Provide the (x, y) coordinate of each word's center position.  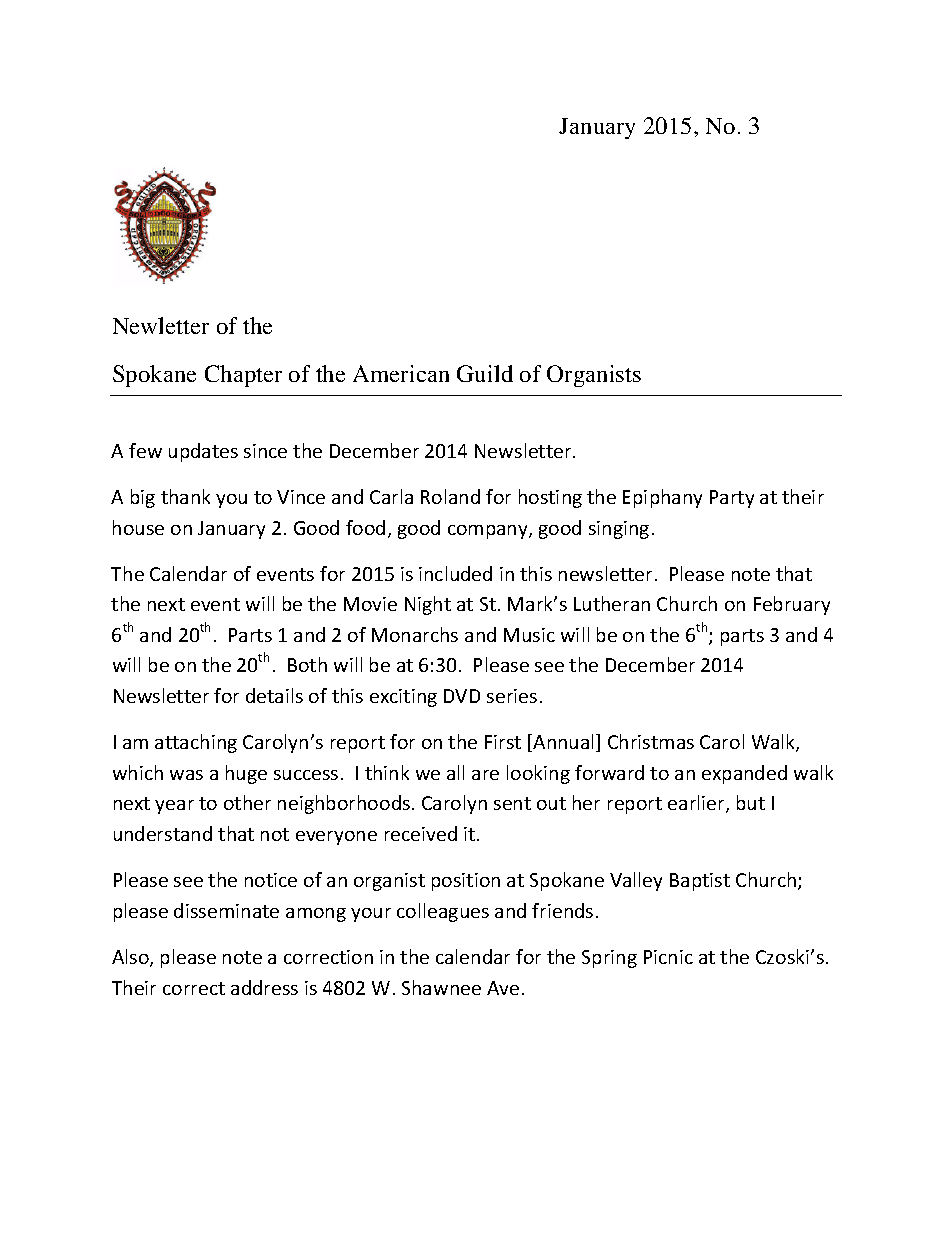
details (274, 695)
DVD (462, 696)
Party (732, 499)
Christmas (651, 741)
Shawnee (441, 987)
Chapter (243, 376)
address (264, 987)
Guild (485, 373)
